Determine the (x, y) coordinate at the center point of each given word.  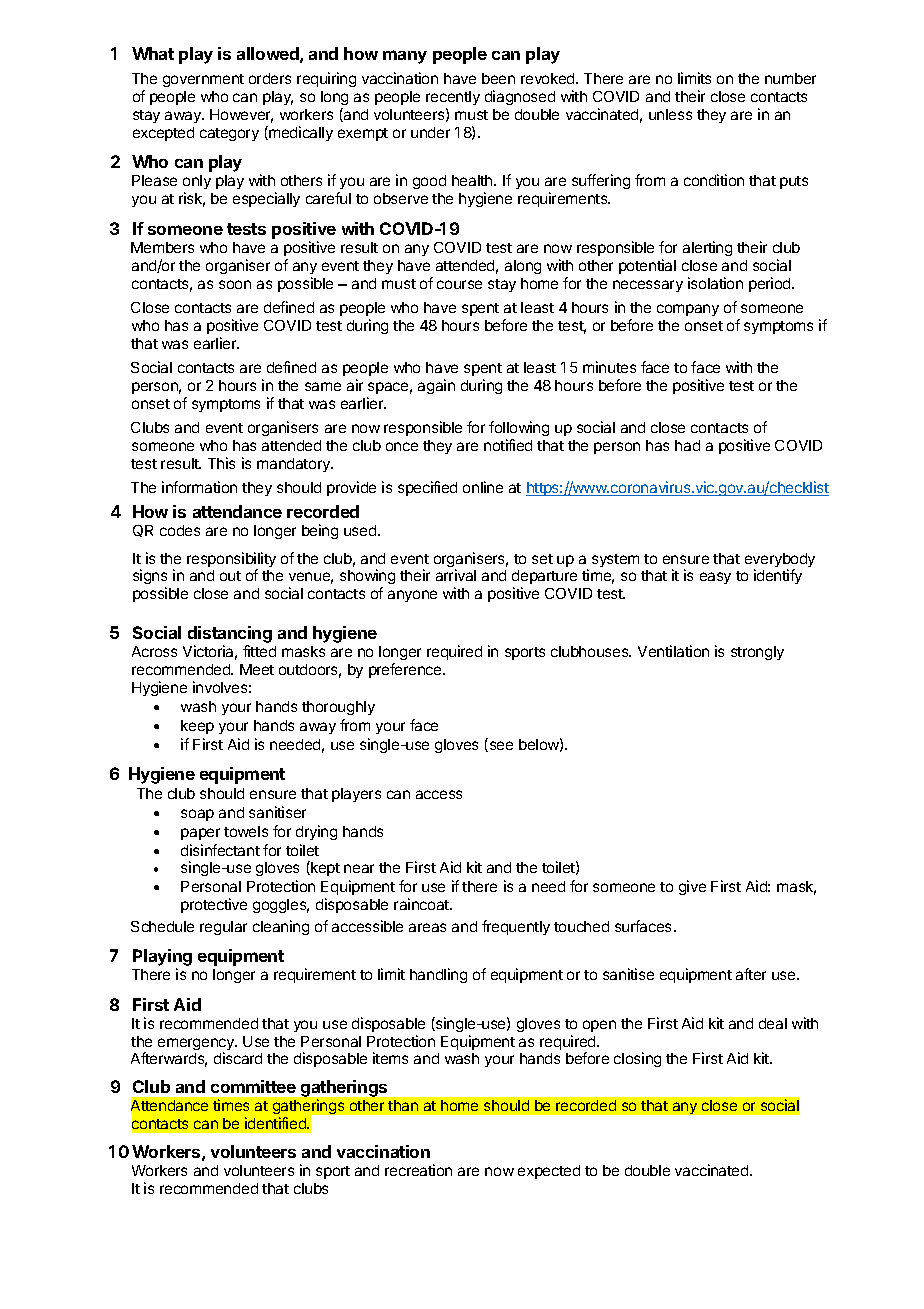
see (500, 746)
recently (453, 98)
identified (276, 1123)
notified (508, 445)
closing (637, 1059)
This (221, 463)
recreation (418, 1170)
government (203, 80)
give (692, 887)
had (687, 445)
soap (197, 815)
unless (670, 114)
